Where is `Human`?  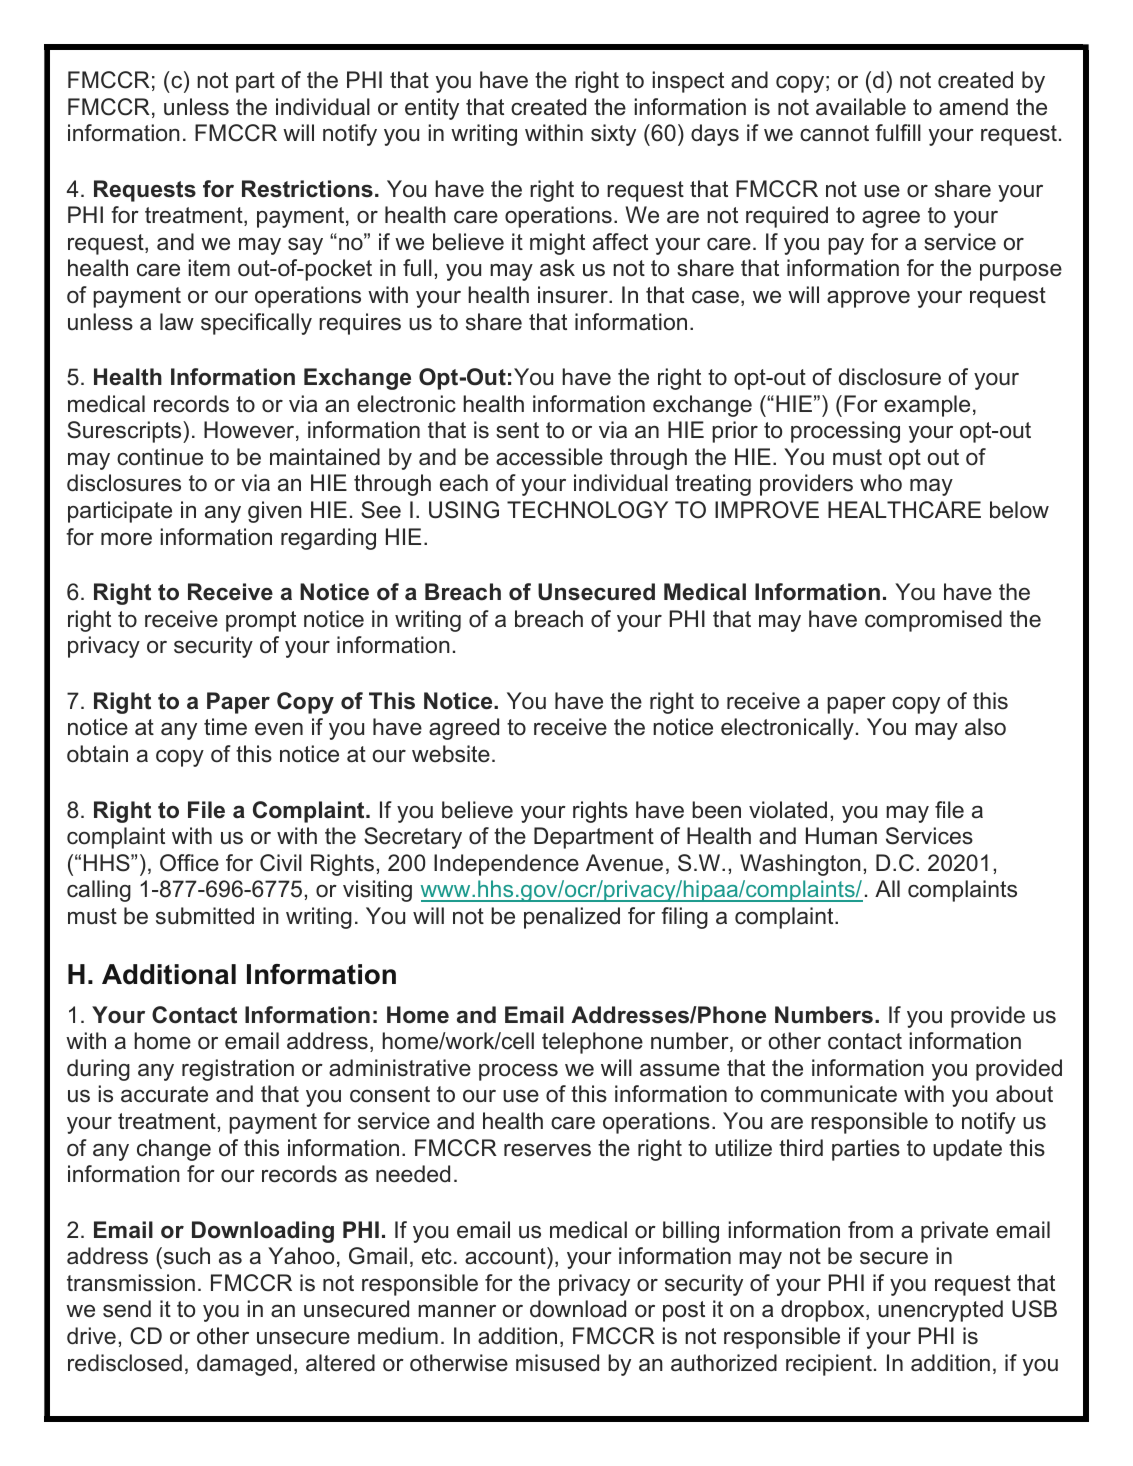
Human is located at coordinates (841, 836).
